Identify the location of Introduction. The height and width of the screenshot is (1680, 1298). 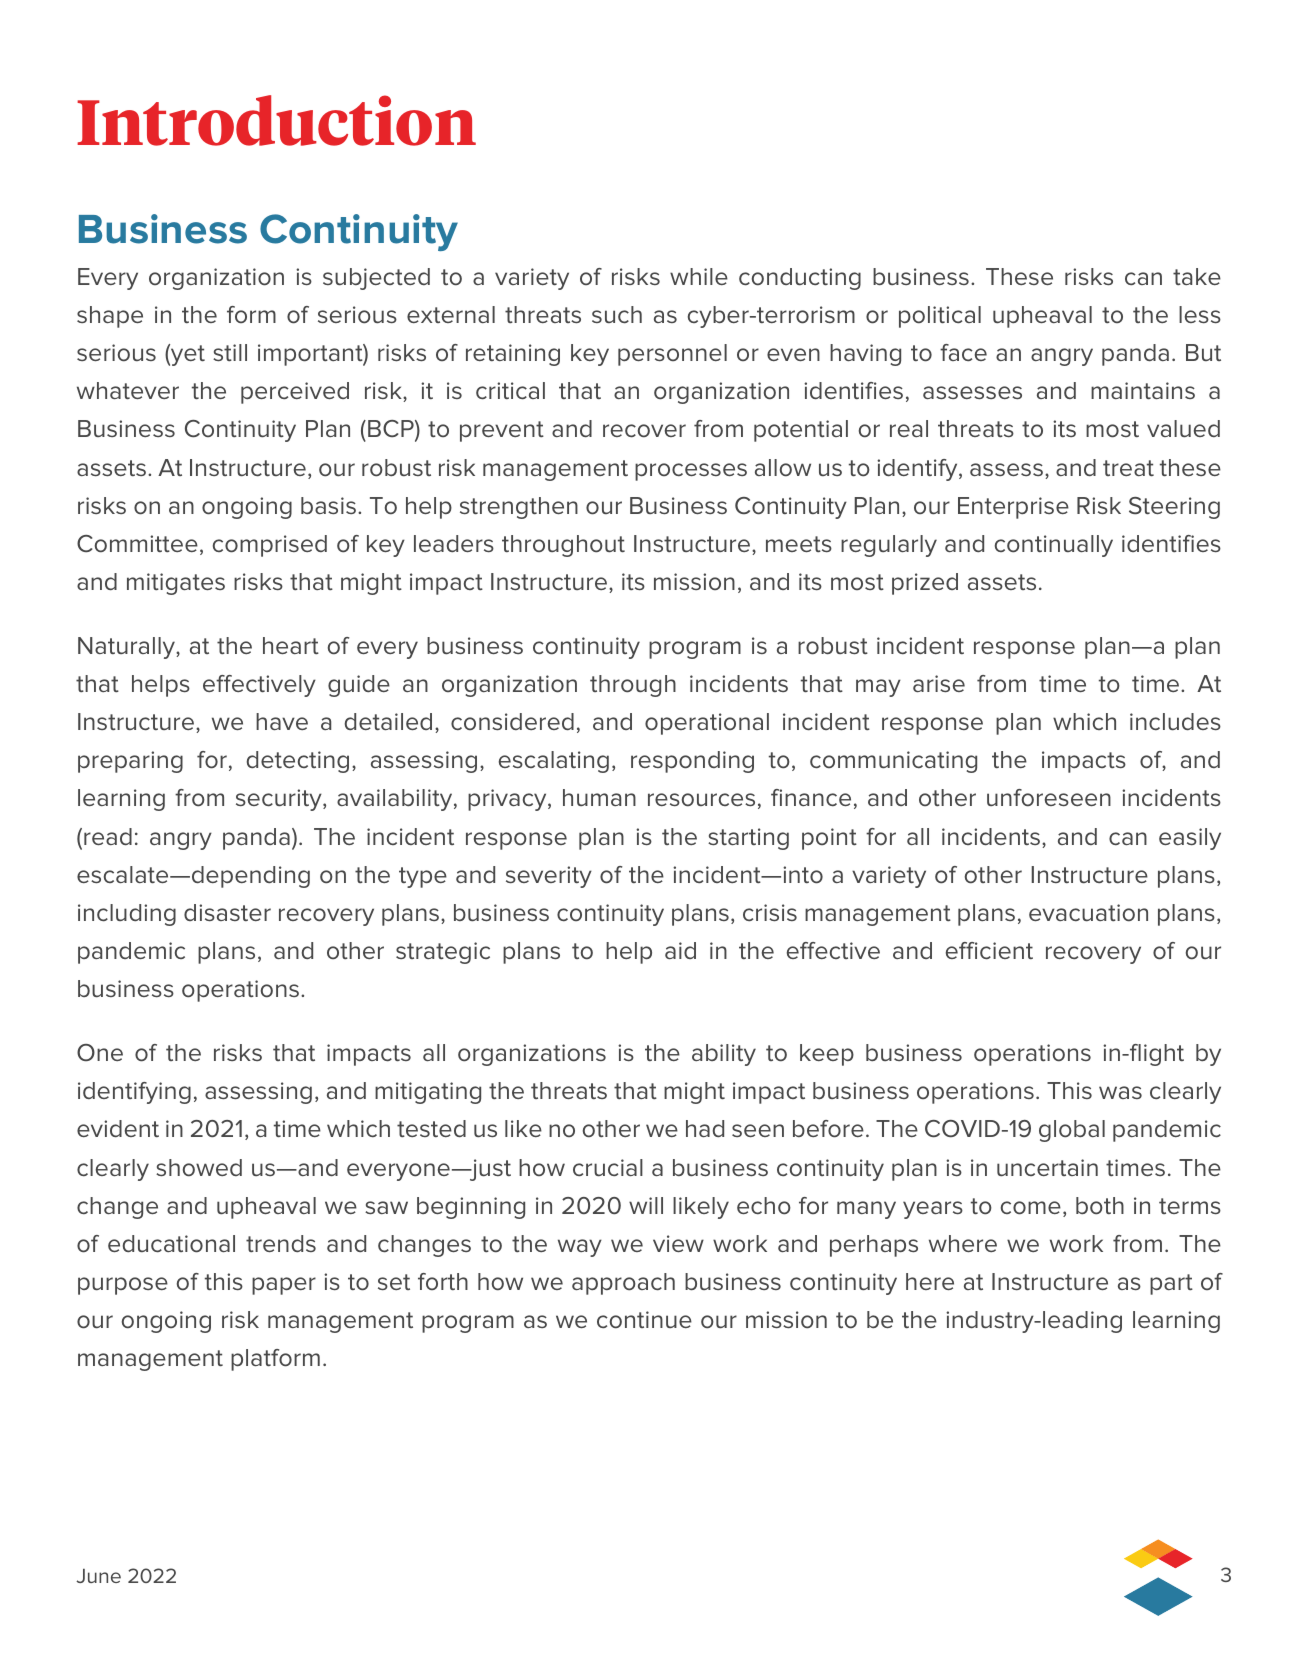
(276, 120).
